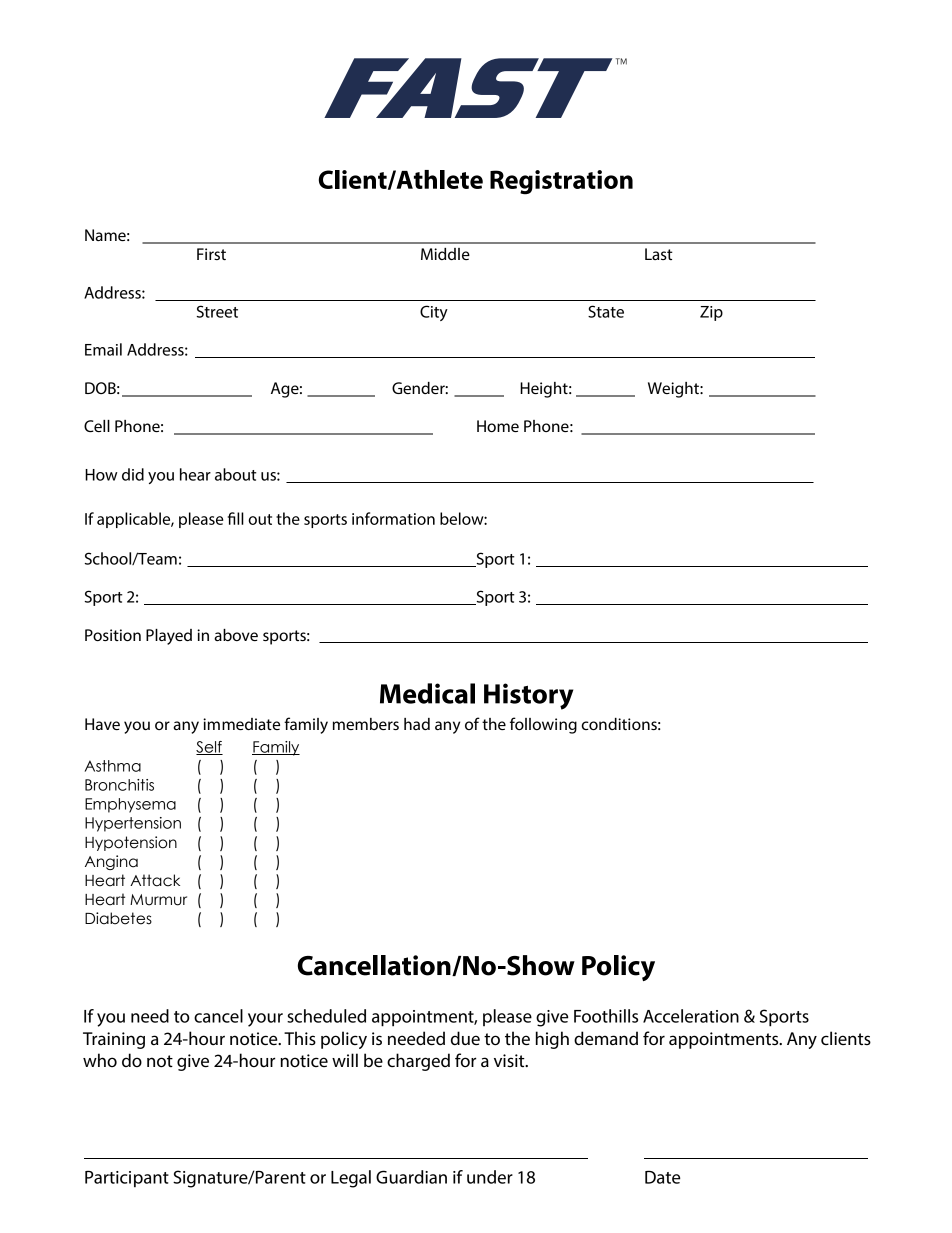 This screenshot has height=1233, width=952. What do you see at coordinates (211, 254) in the screenshot?
I see `First` at bounding box center [211, 254].
